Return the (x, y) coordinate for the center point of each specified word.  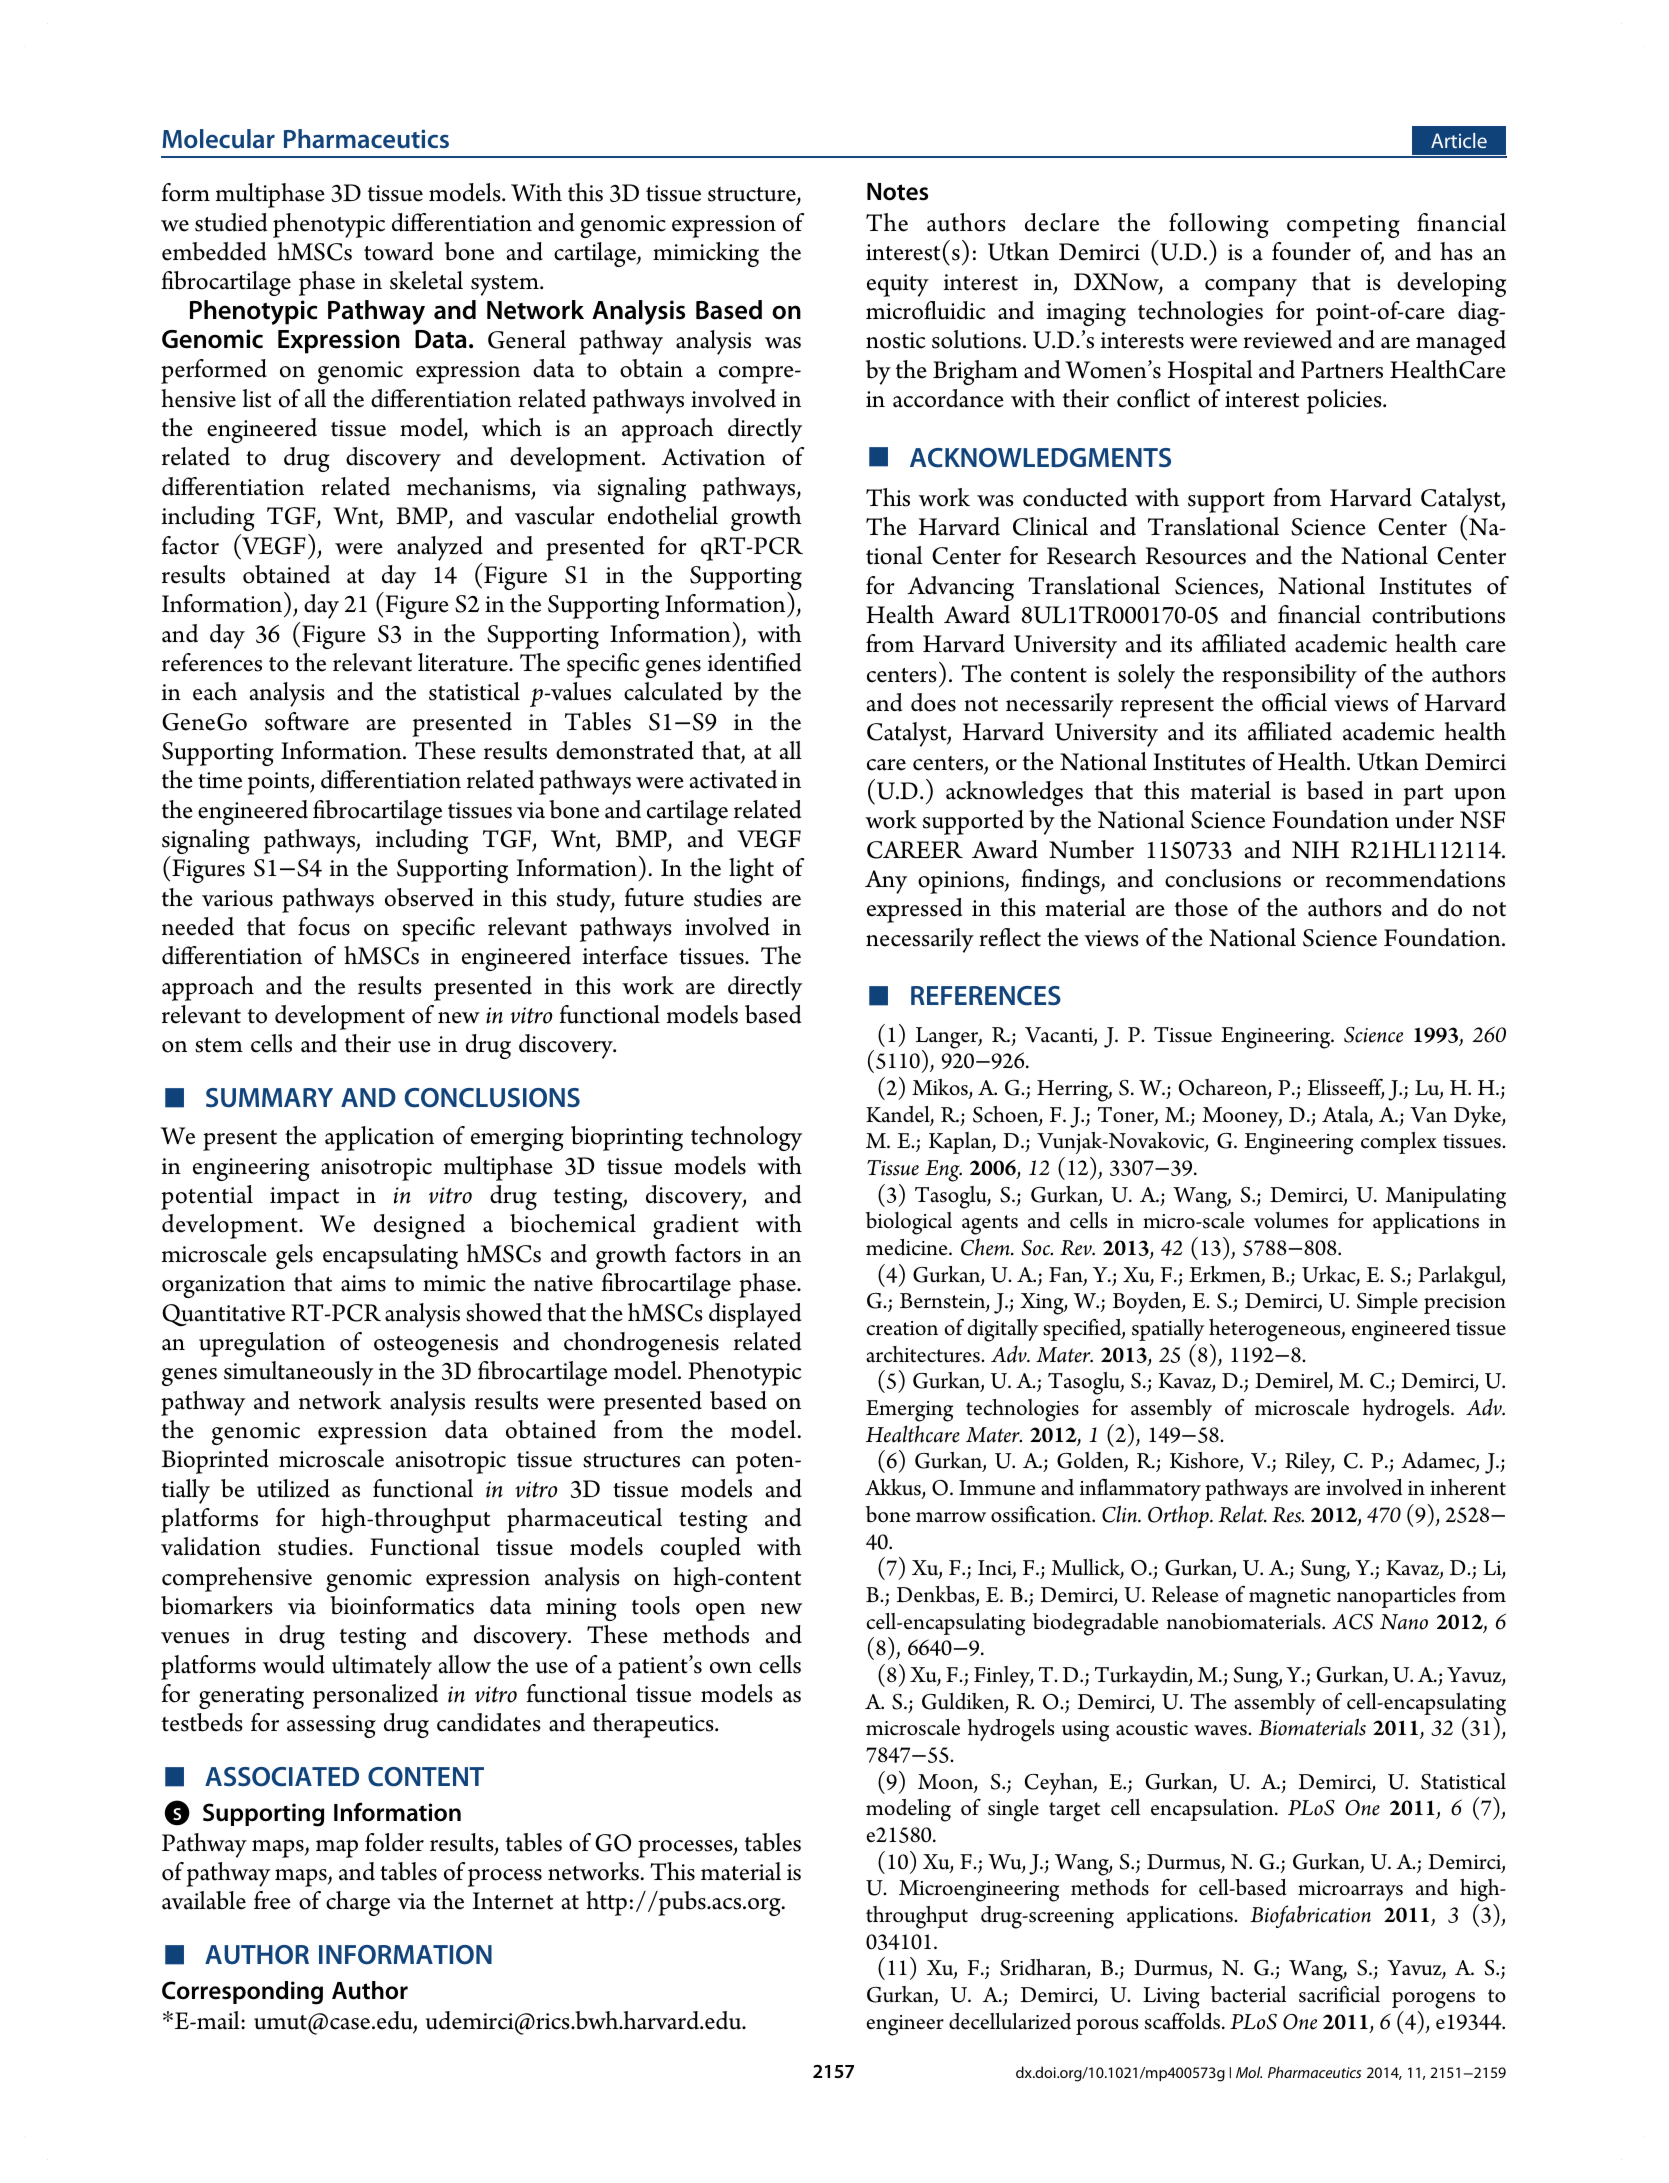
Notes (897, 192)
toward (398, 251)
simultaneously (298, 1373)
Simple (1387, 1303)
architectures (924, 1354)
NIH (1315, 849)
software (307, 721)
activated (733, 779)
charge (358, 1903)
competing (1343, 226)
